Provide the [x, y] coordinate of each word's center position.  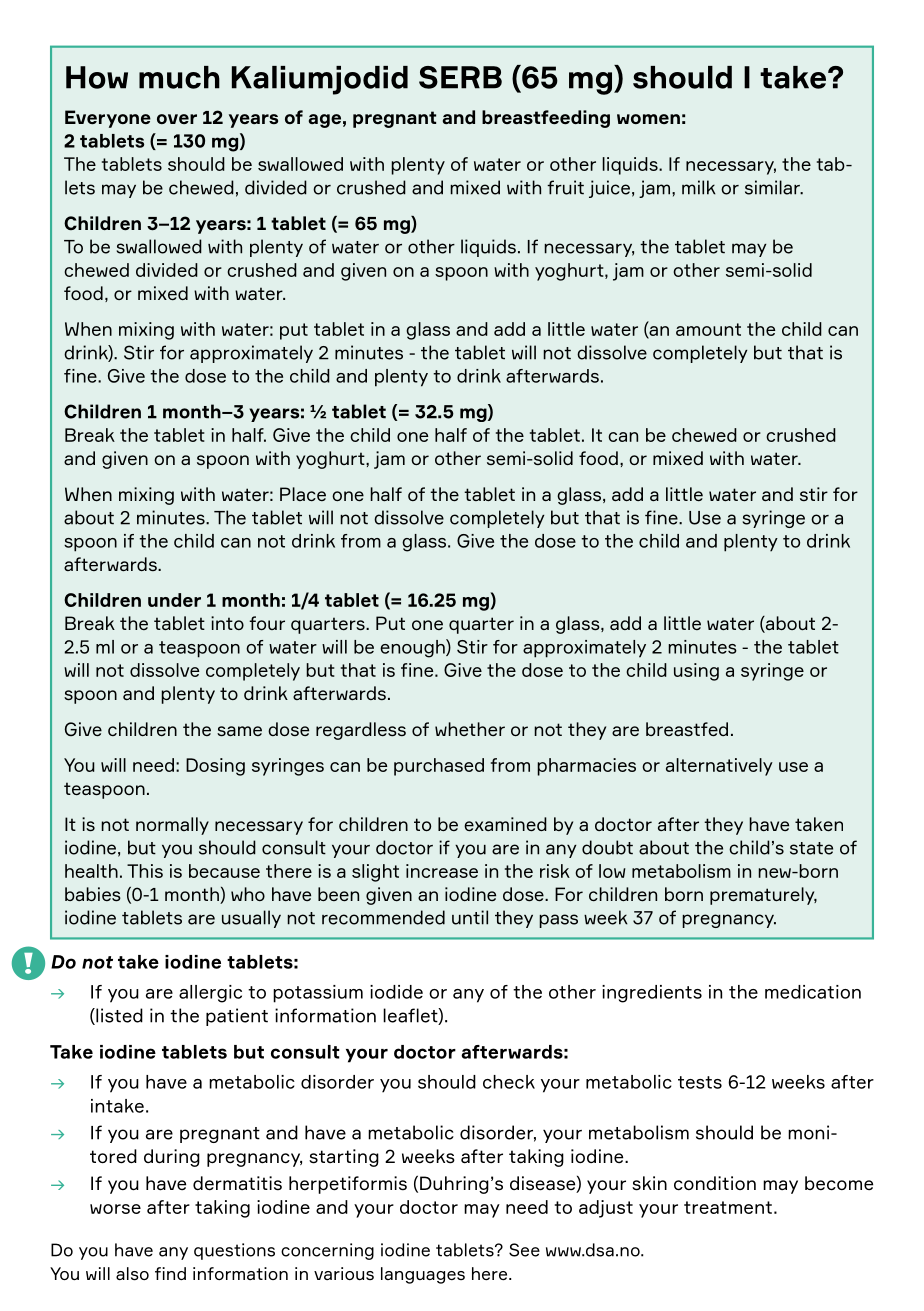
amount [708, 329]
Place [303, 494]
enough [413, 648]
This [145, 871]
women [648, 119]
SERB [460, 77]
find [170, 1273]
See [524, 1250]
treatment [728, 1207]
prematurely [763, 896]
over [177, 119]
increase [442, 871]
